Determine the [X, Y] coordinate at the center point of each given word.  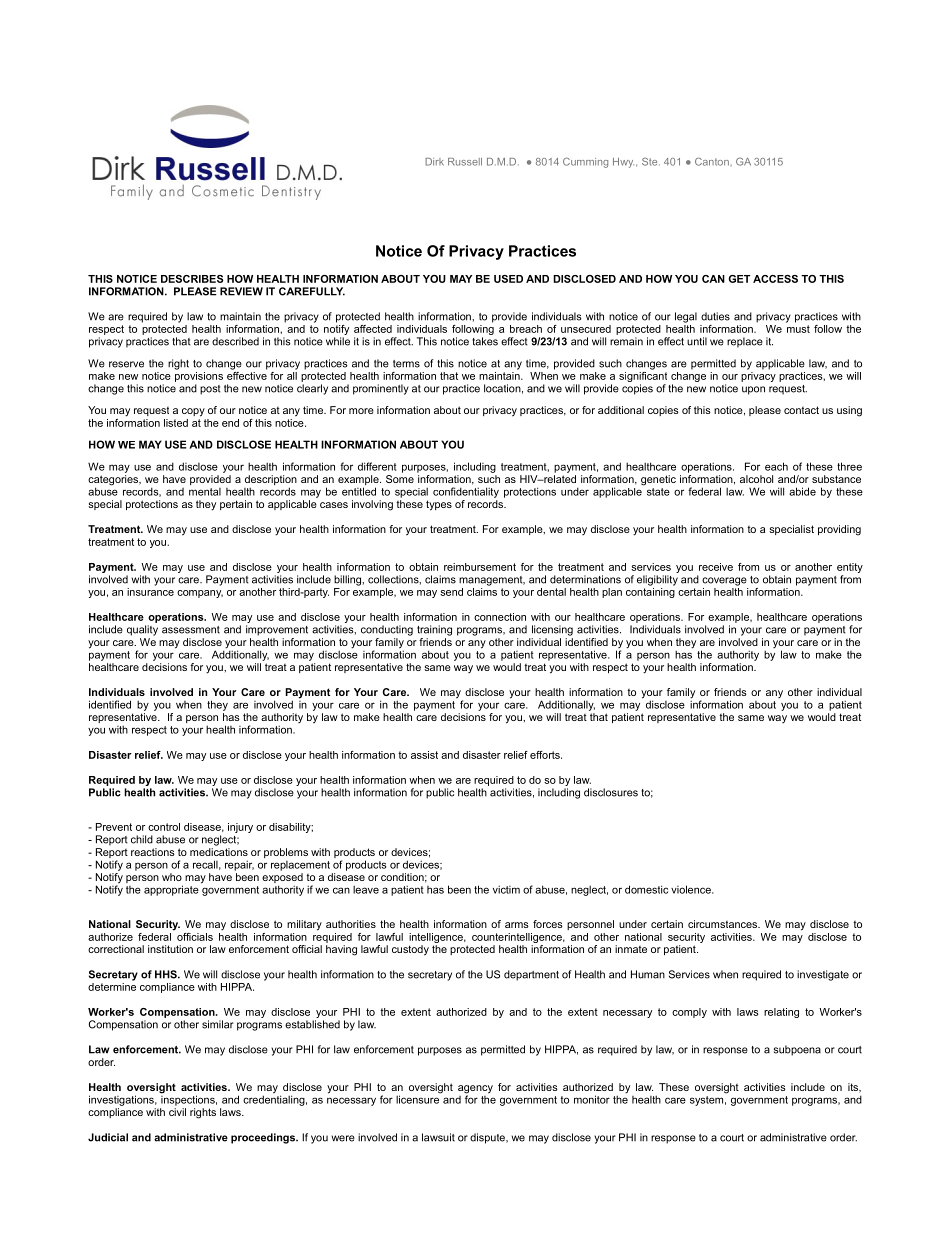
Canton [712, 161]
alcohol [756, 479]
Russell [465, 162]
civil [177, 1112]
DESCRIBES [192, 279]
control [164, 827]
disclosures [611, 792]
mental [205, 492]
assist [424, 755]
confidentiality [466, 492]
